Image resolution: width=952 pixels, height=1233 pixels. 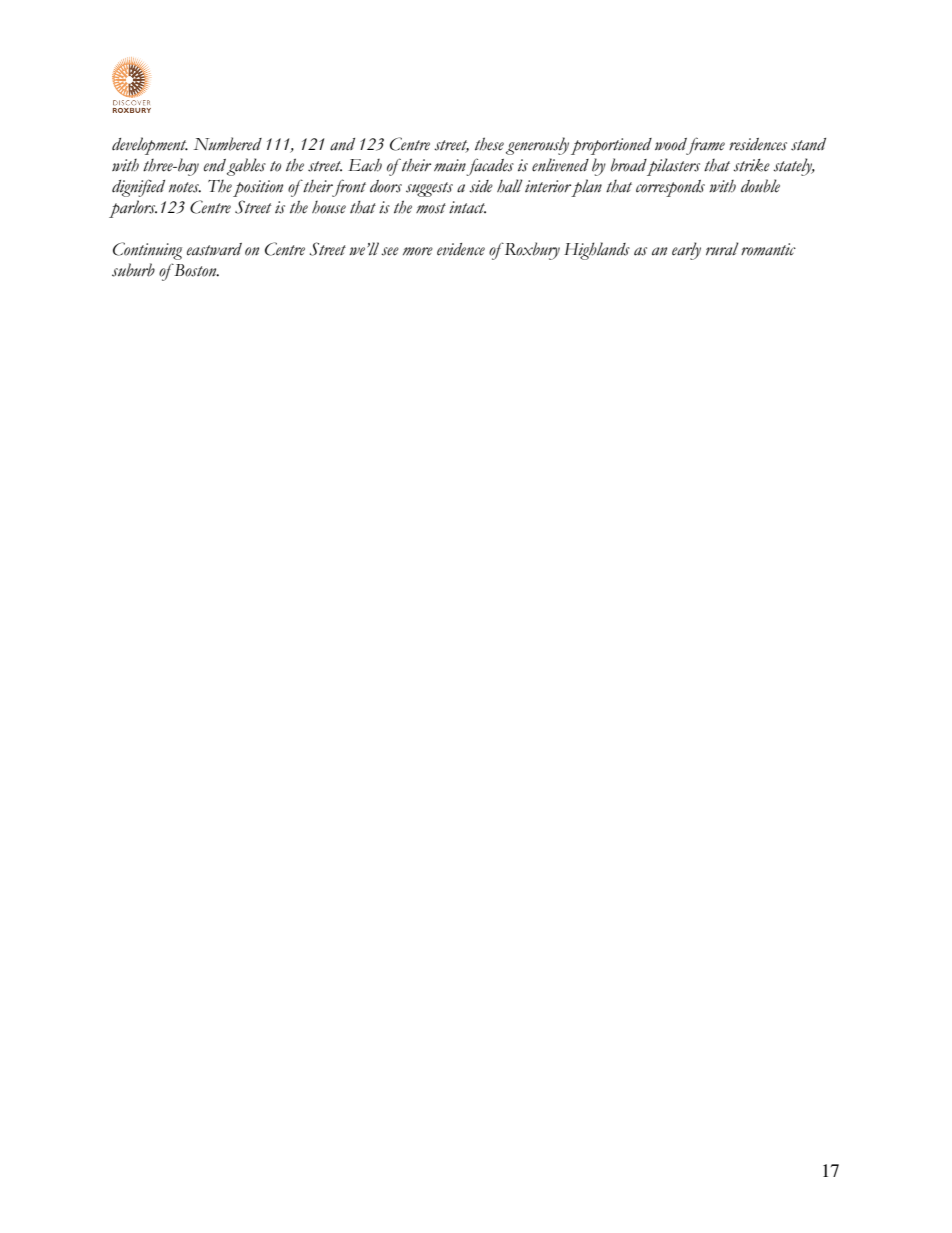 What do you see at coordinates (672, 145) in the image?
I see `wood` at bounding box center [672, 145].
